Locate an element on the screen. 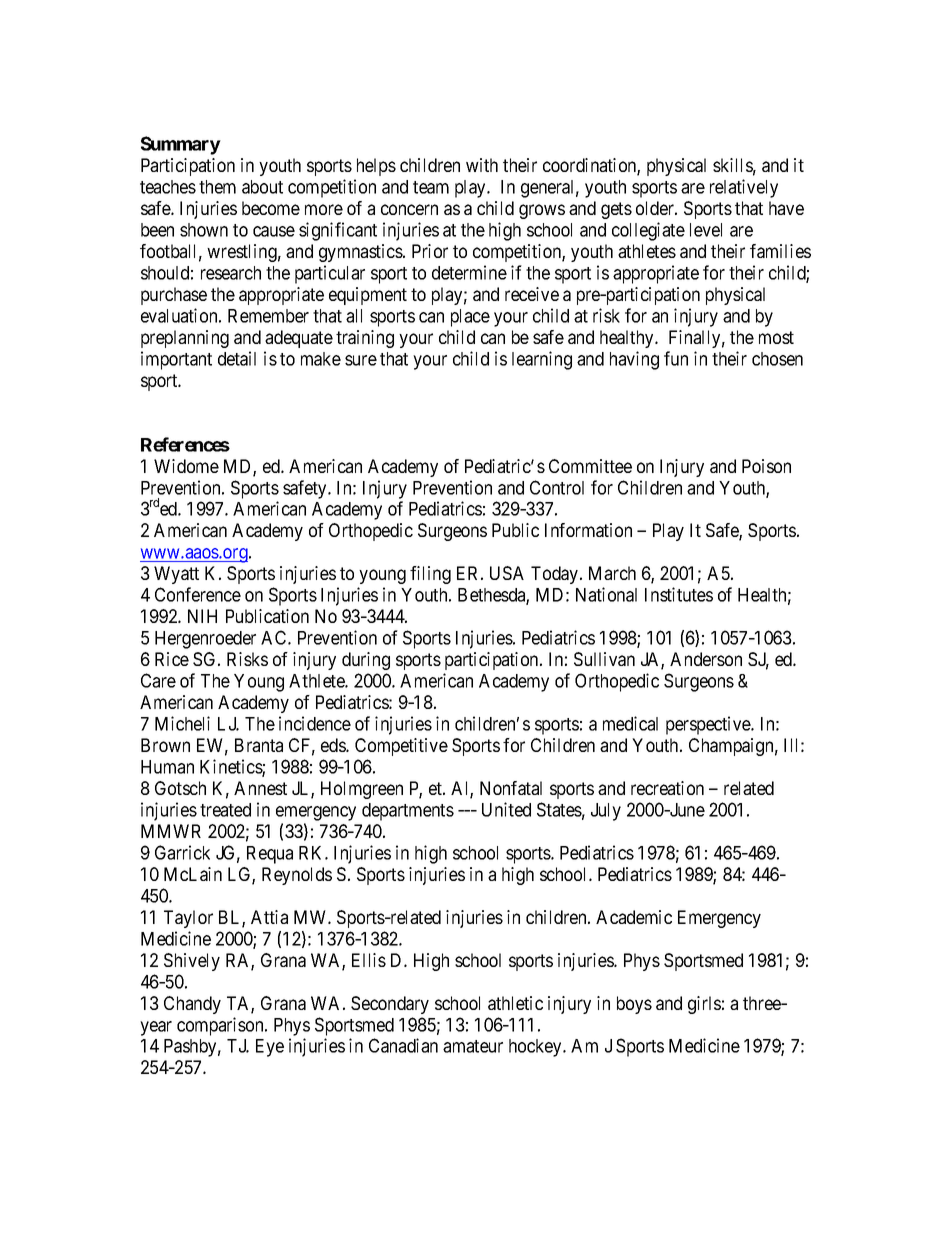 This screenshot has height=1233, width=952. during is located at coordinates (366, 661).
